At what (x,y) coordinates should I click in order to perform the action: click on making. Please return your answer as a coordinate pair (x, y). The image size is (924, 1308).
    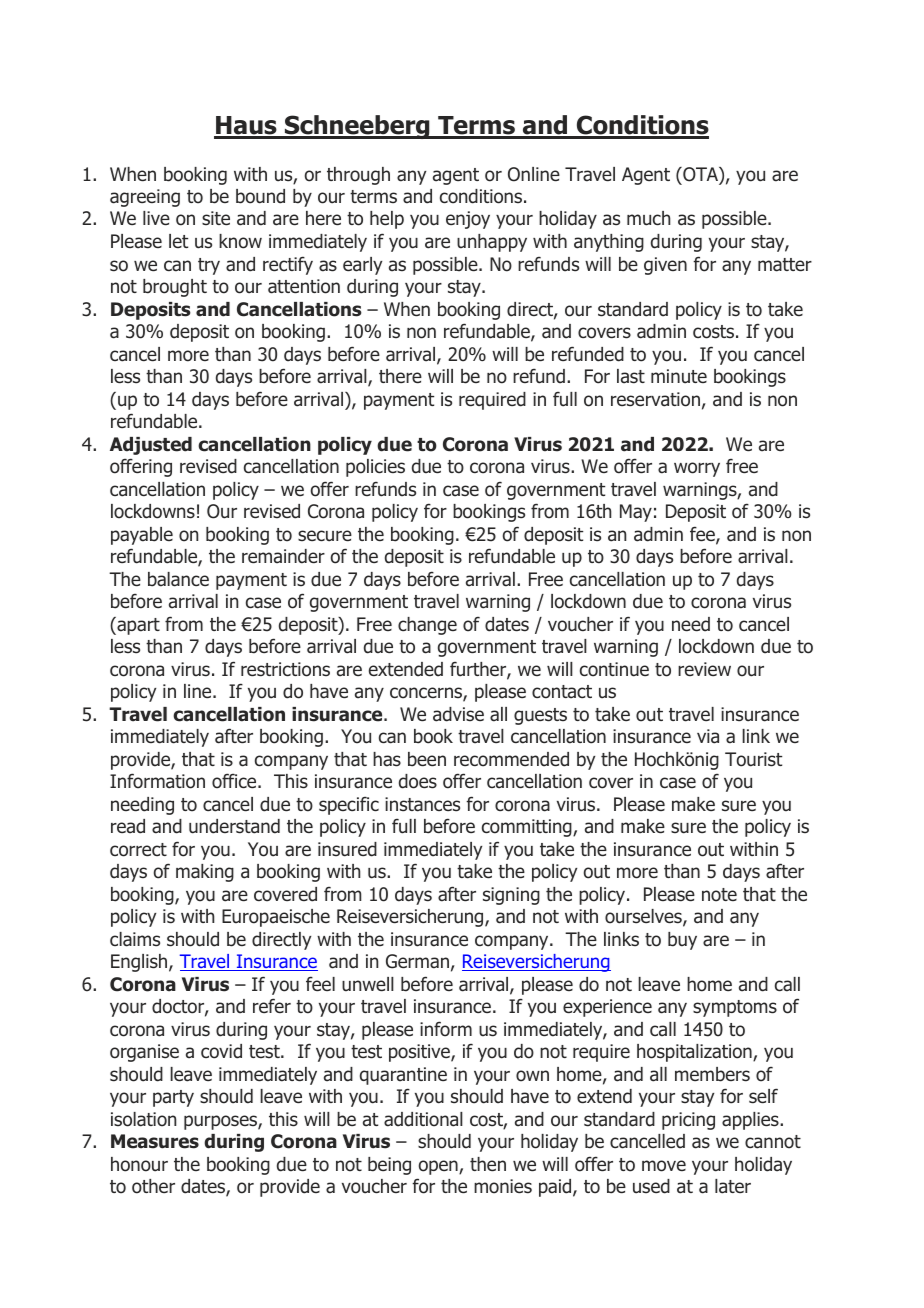
    Looking at the image, I should click on (205, 873).
